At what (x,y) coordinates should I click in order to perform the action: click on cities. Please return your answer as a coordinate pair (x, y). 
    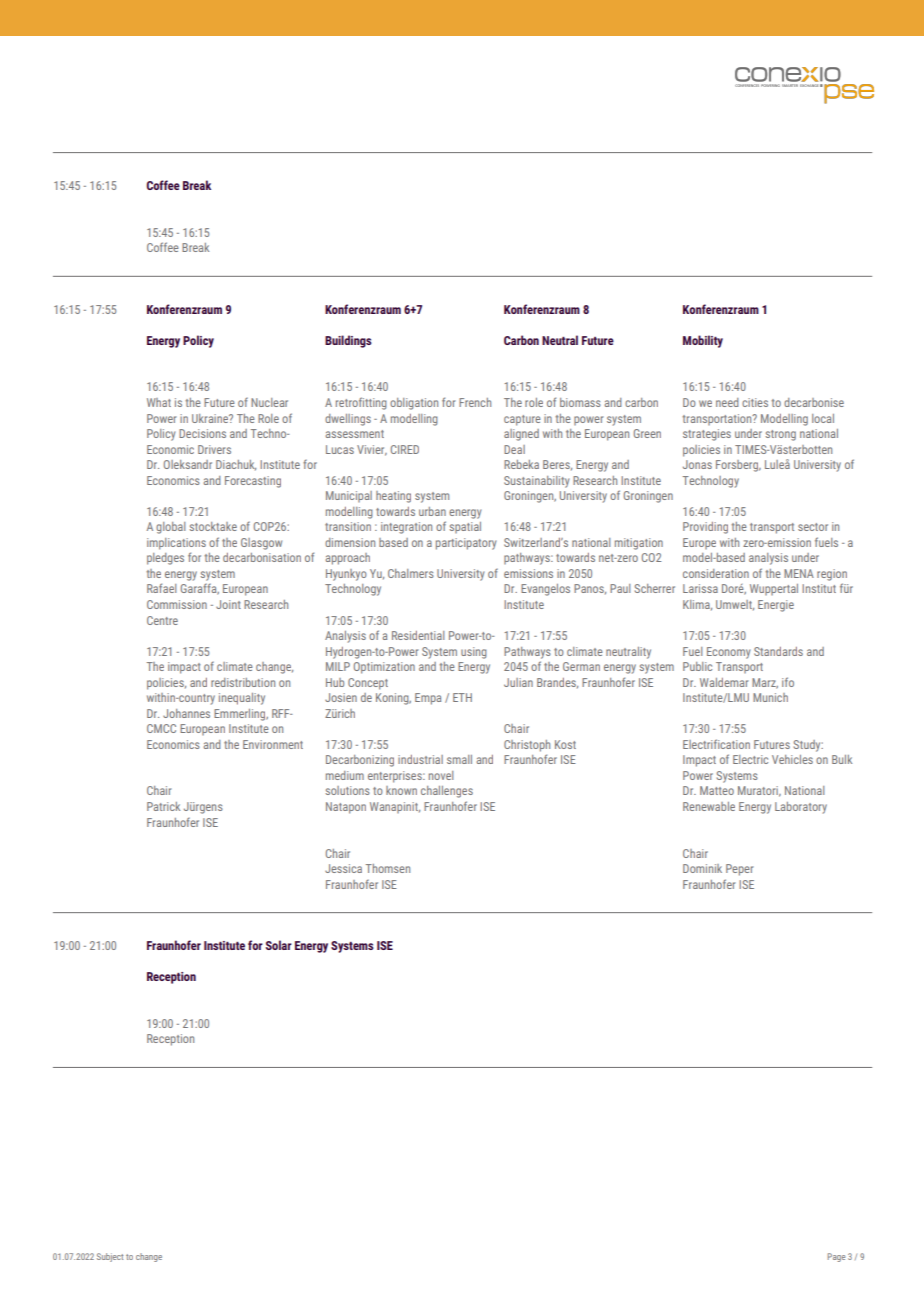
    Looking at the image, I should click on (755, 402).
